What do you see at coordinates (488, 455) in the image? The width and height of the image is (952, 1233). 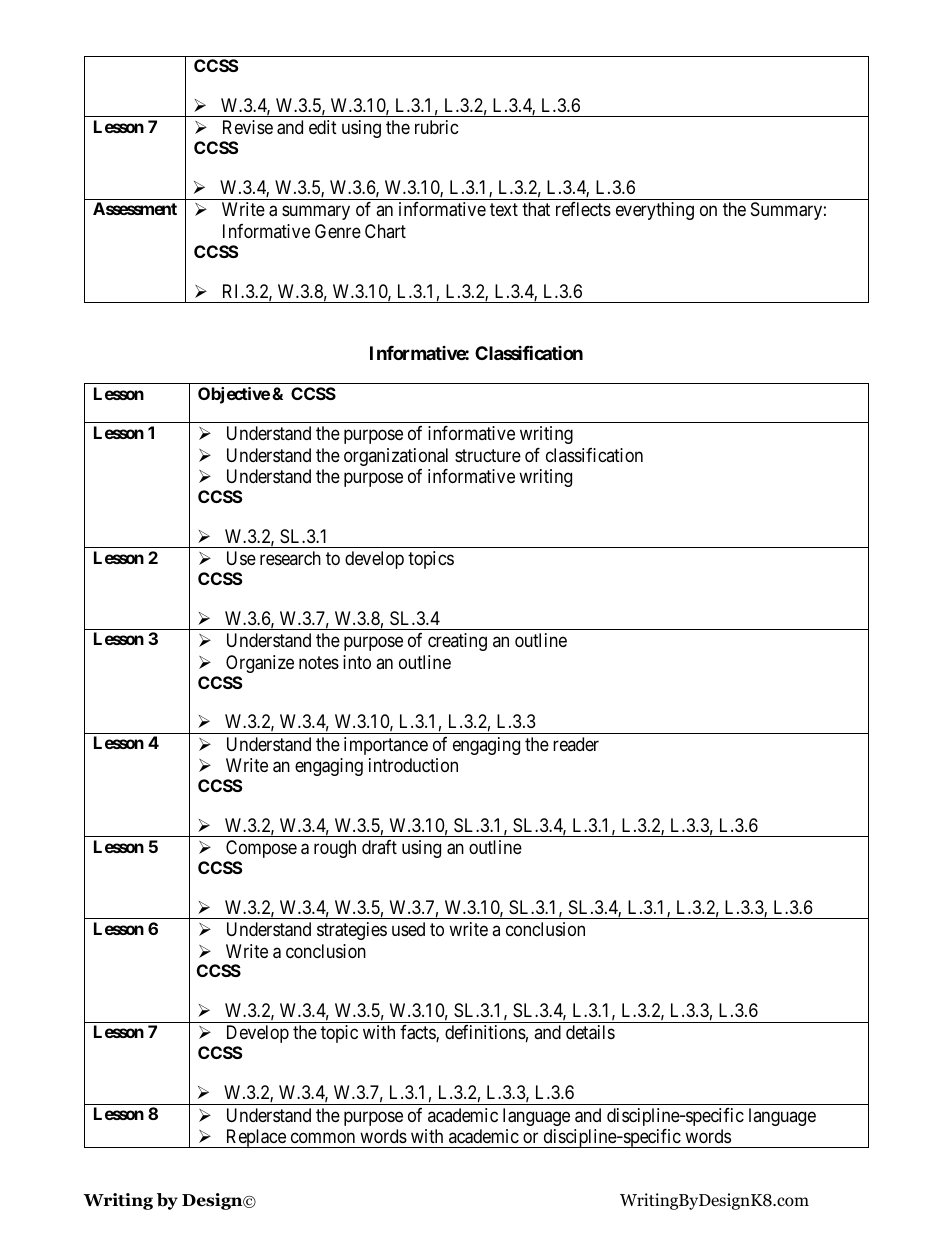 I see `structure` at bounding box center [488, 455].
